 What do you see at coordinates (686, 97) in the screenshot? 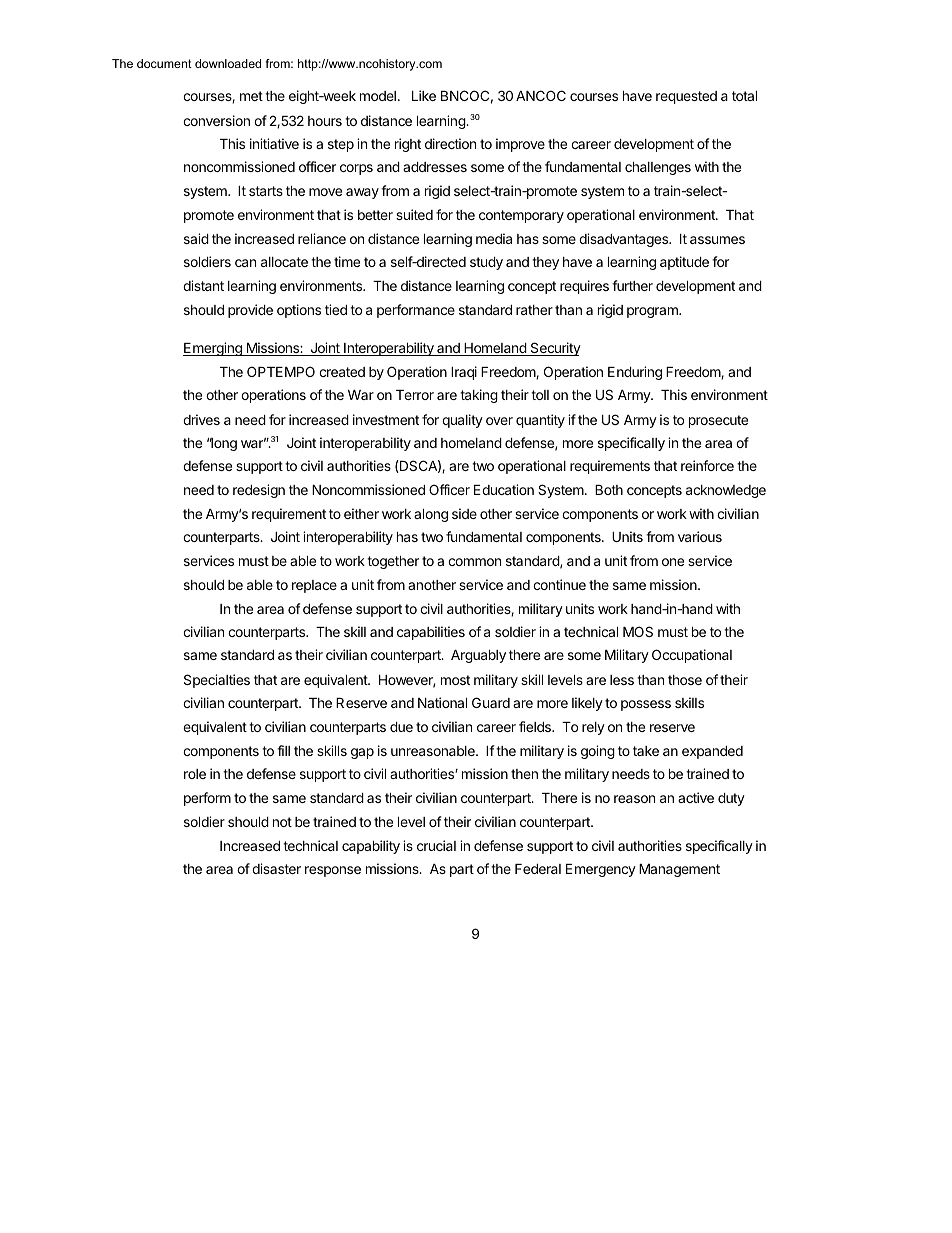
I see `requested` at bounding box center [686, 97].
